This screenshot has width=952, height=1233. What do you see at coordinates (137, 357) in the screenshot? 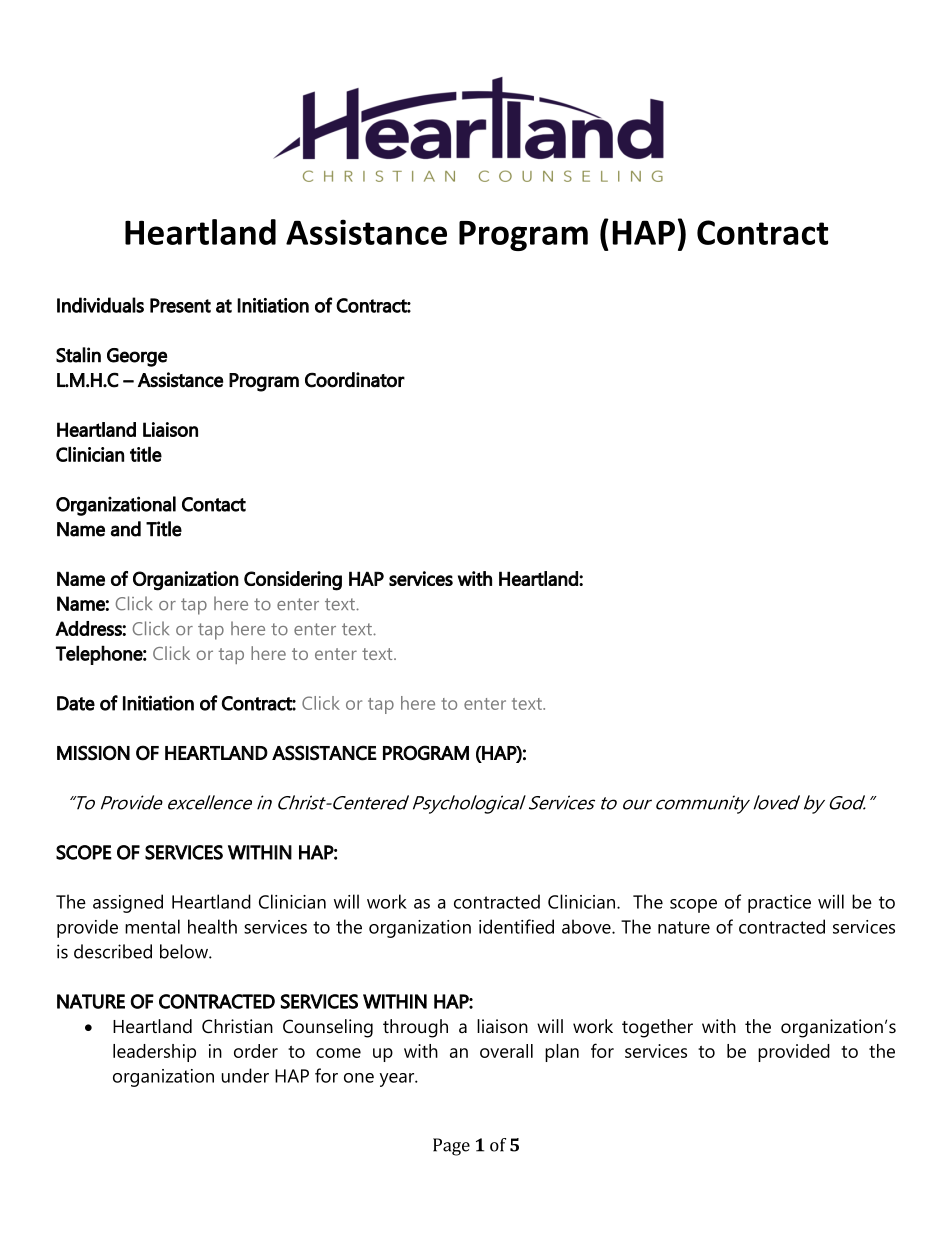
I see `George` at bounding box center [137, 357].
